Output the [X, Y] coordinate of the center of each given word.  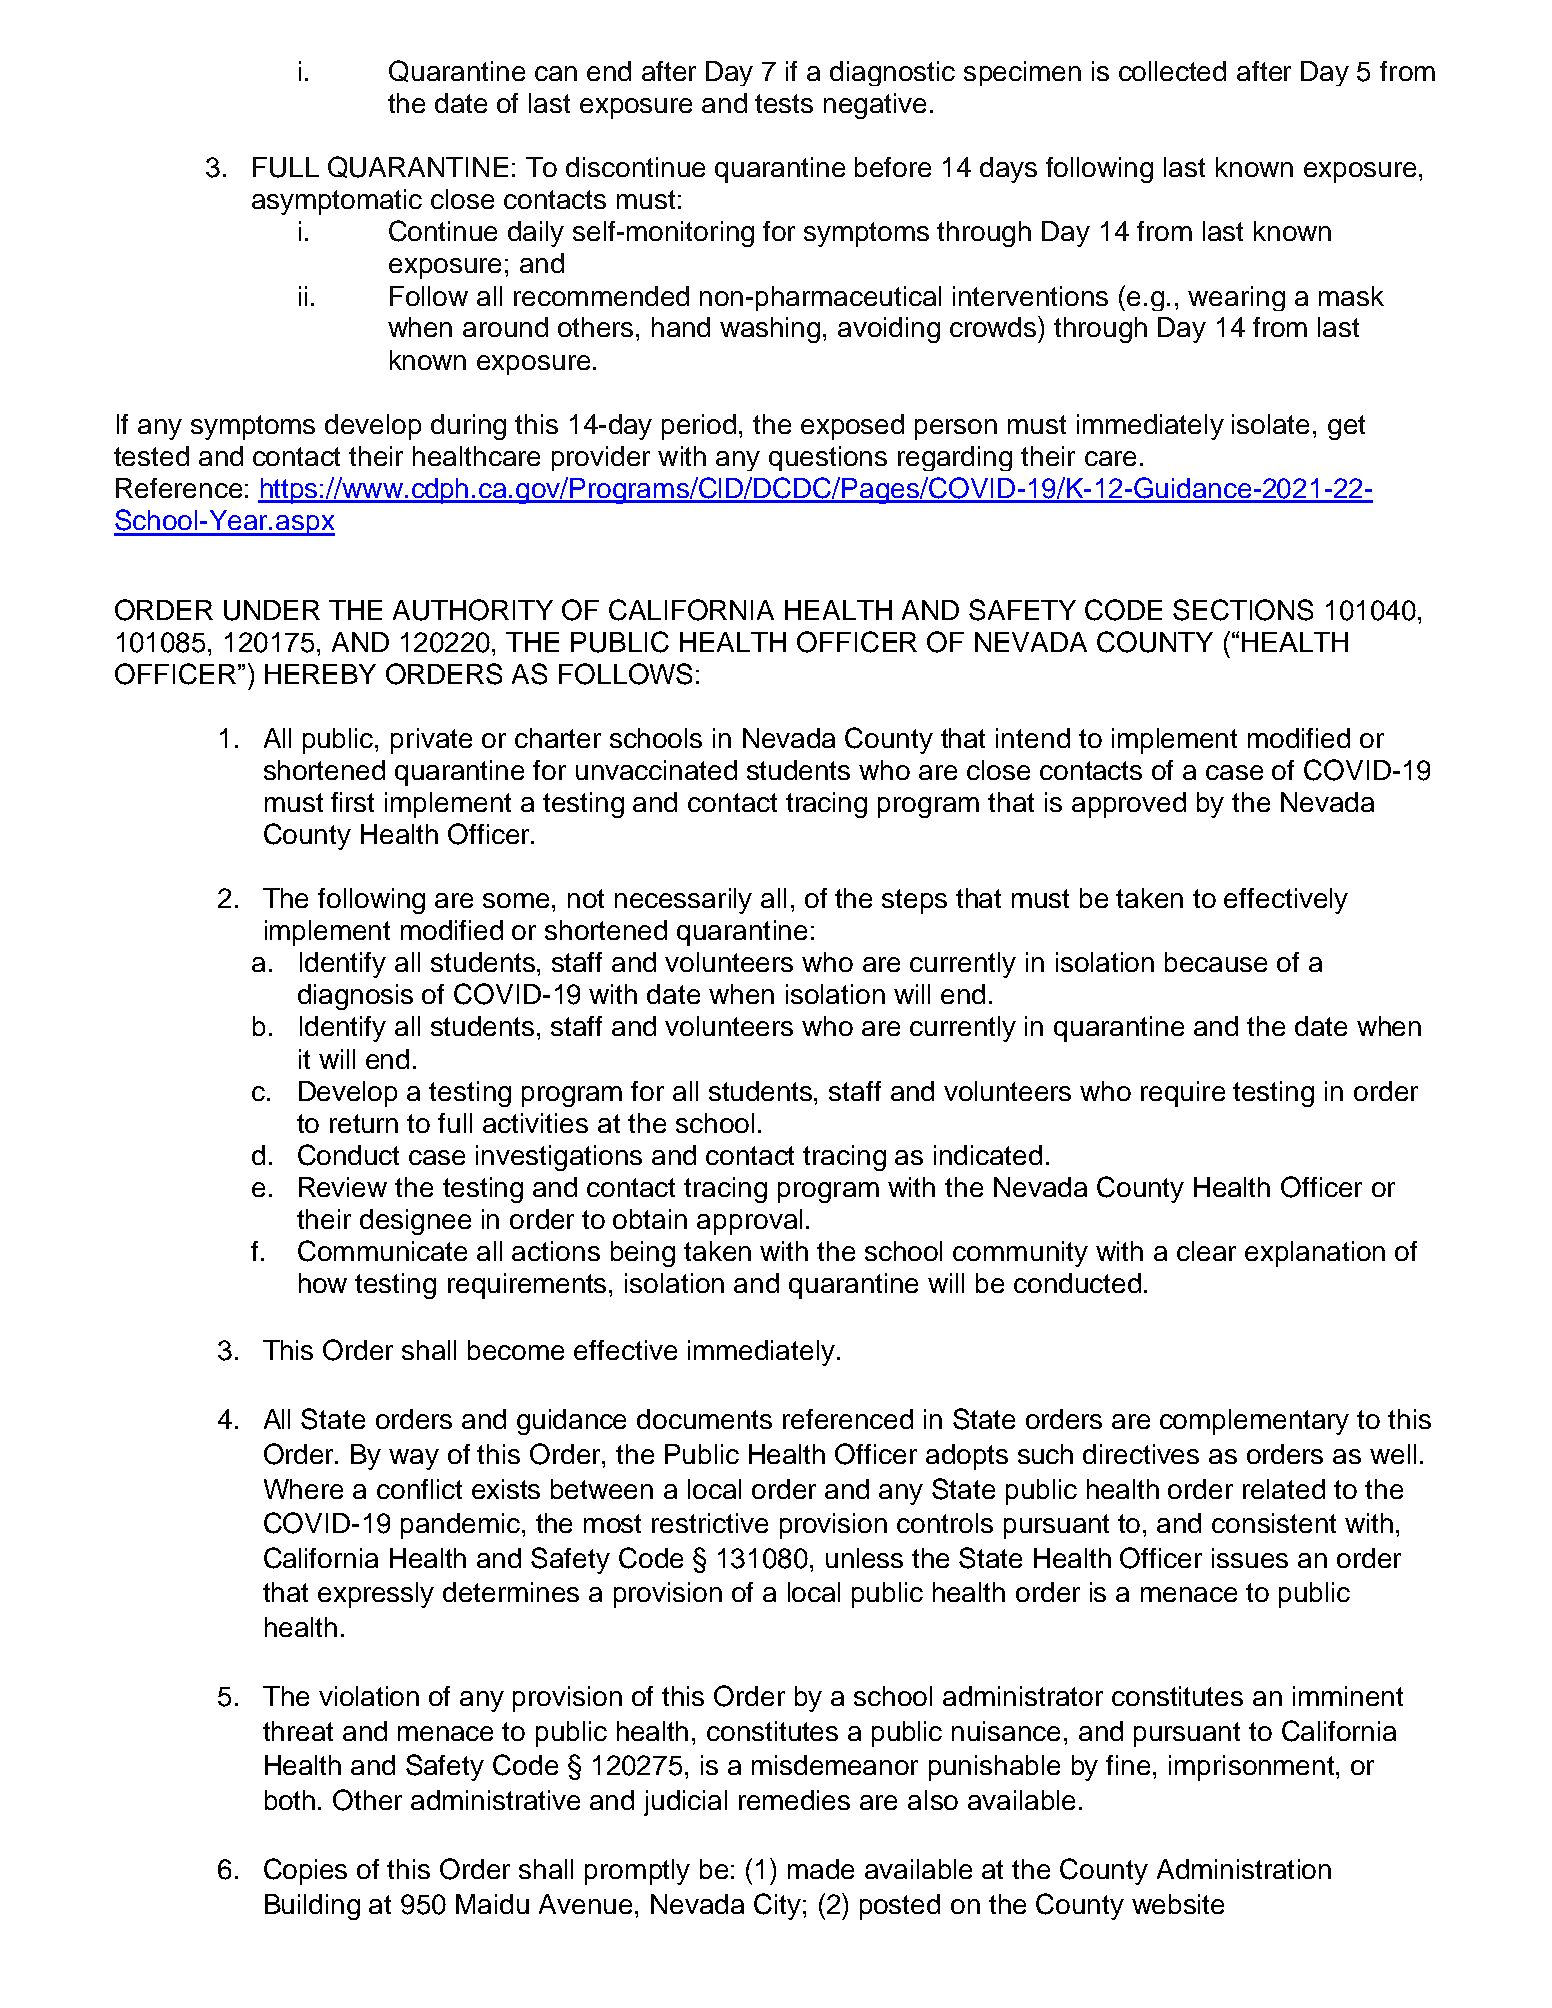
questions [828, 458]
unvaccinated [656, 770]
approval [749, 1222]
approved [1129, 805]
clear [1206, 1251]
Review [343, 1187]
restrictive [710, 1523]
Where [303, 1489]
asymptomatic [337, 202]
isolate [1270, 424]
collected [1172, 71]
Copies [305, 1871]
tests [784, 103]
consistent [1274, 1523]
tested [151, 456]
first [352, 802]
